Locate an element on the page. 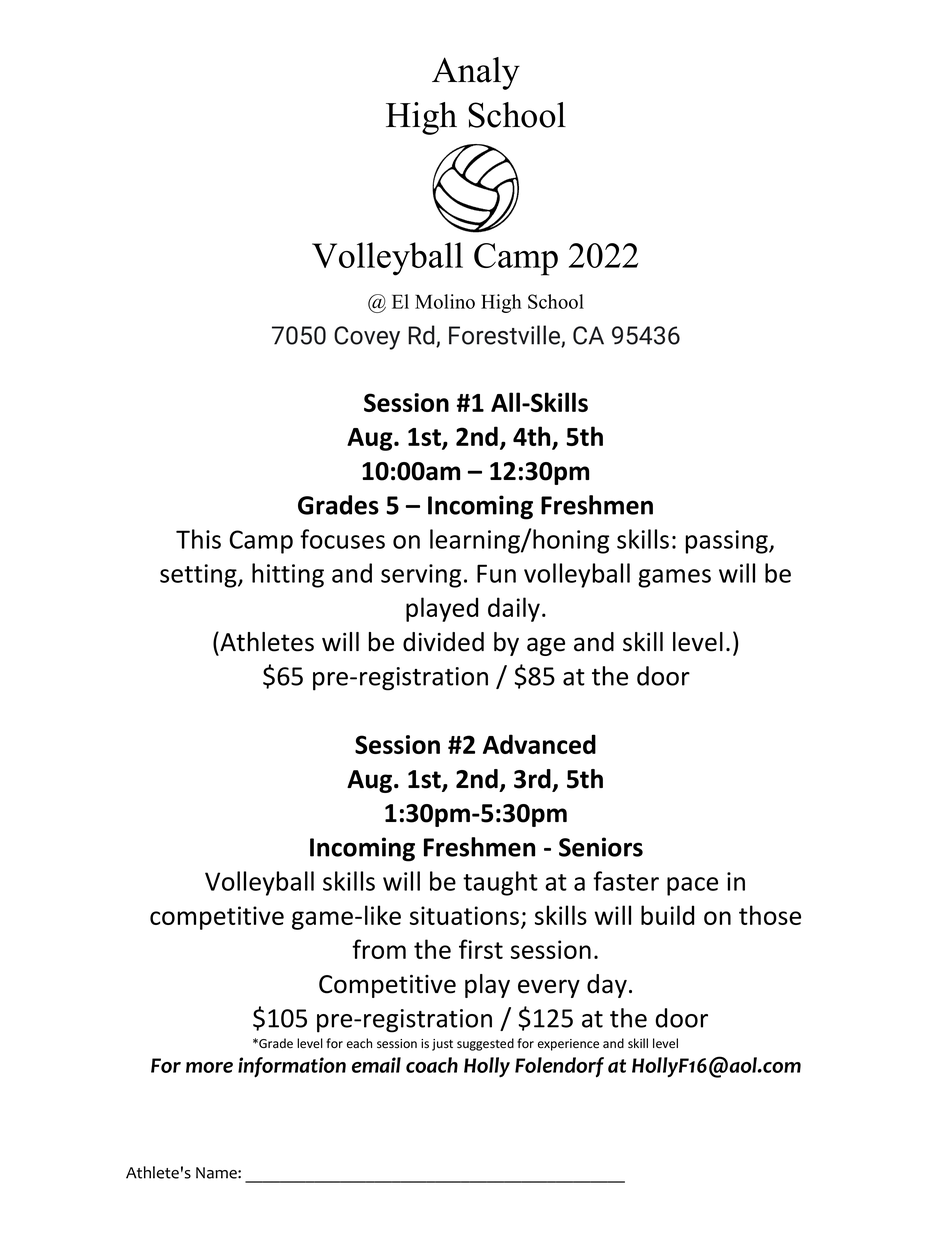 The image size is (952, 1233). Covey is located at coordinates (367, 338).
